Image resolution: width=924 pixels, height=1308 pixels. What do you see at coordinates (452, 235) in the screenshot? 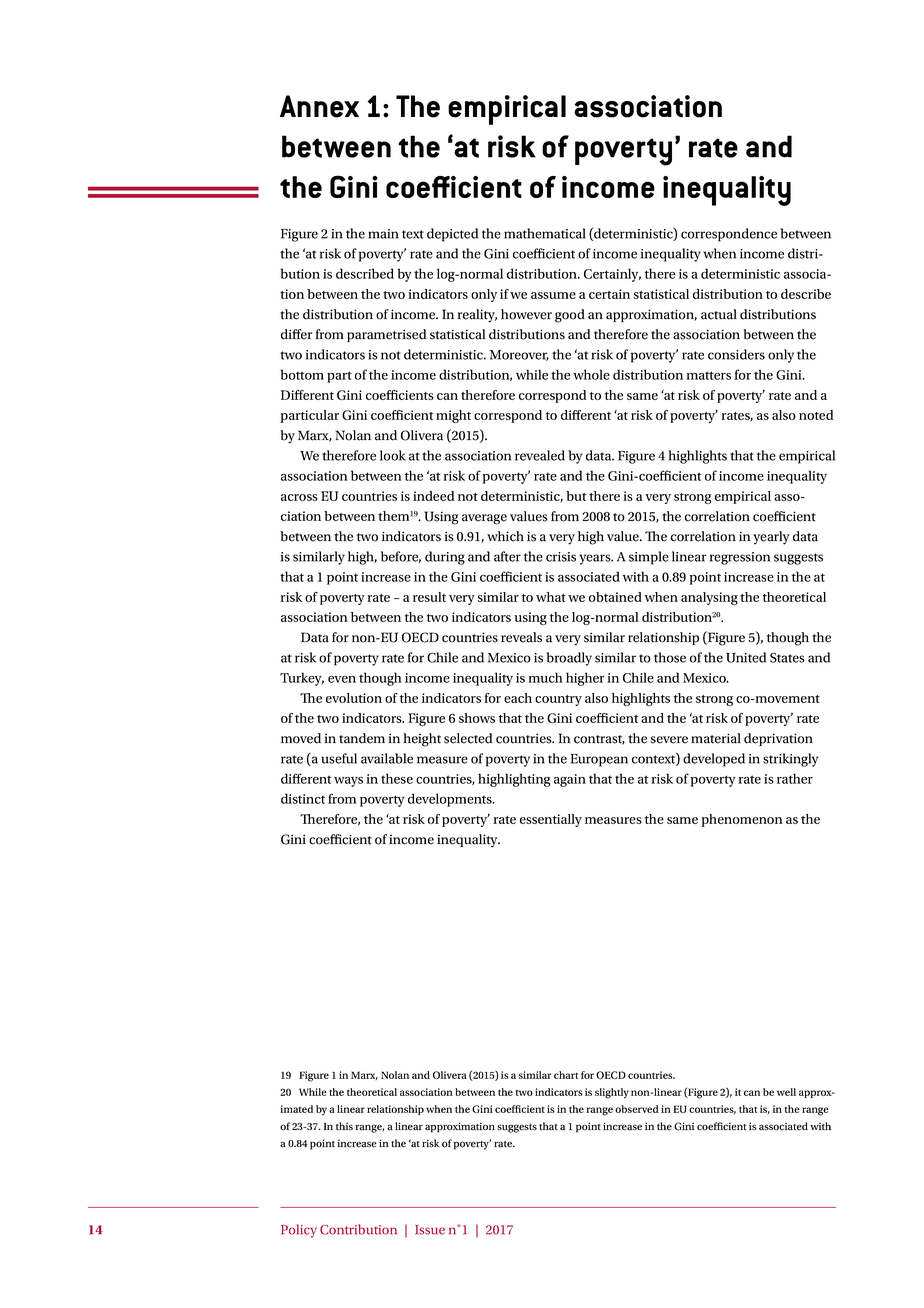
I see `depicted` at bounding box center [452, 235].
